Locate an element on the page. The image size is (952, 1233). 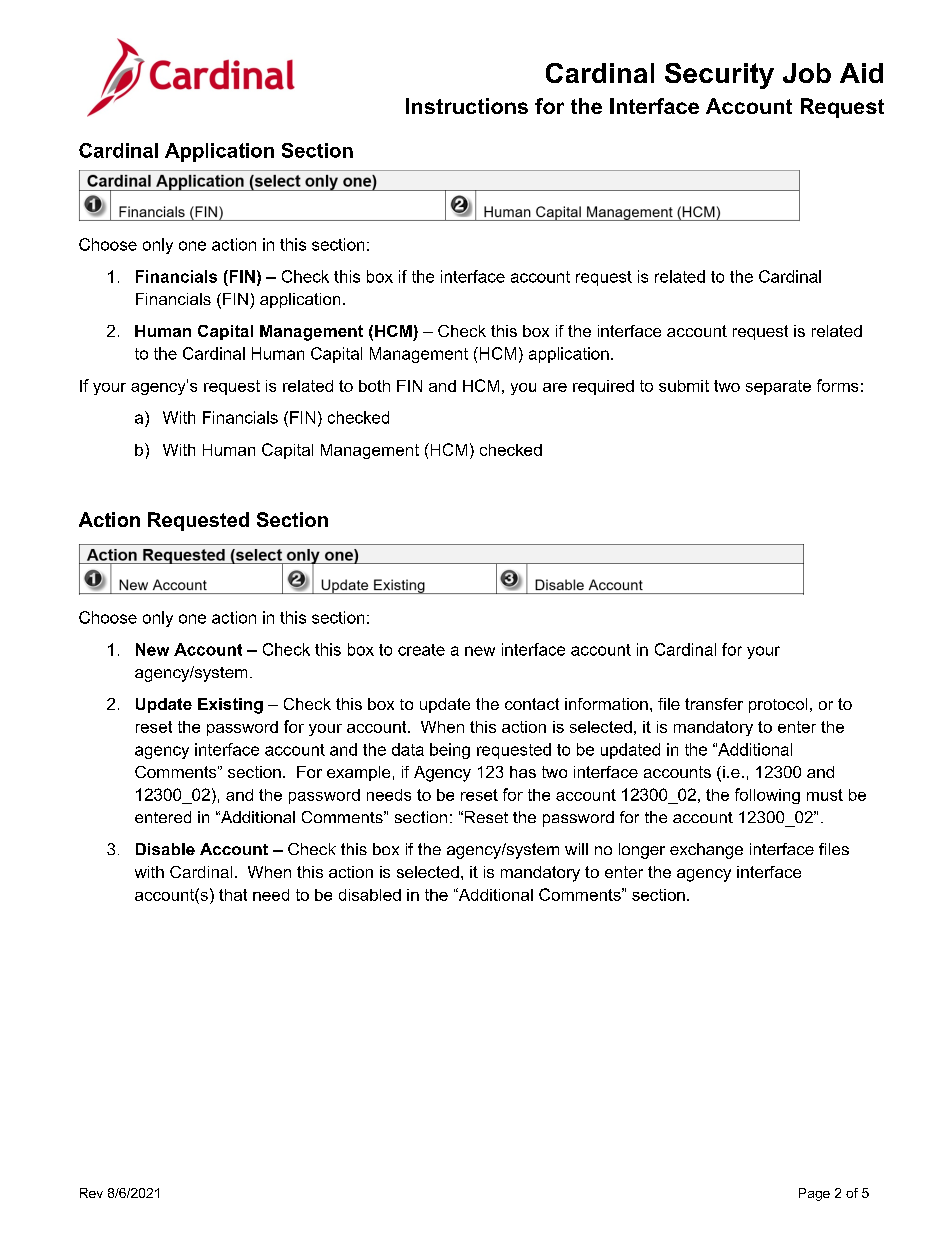
both is located at coordinates (374, 386).
